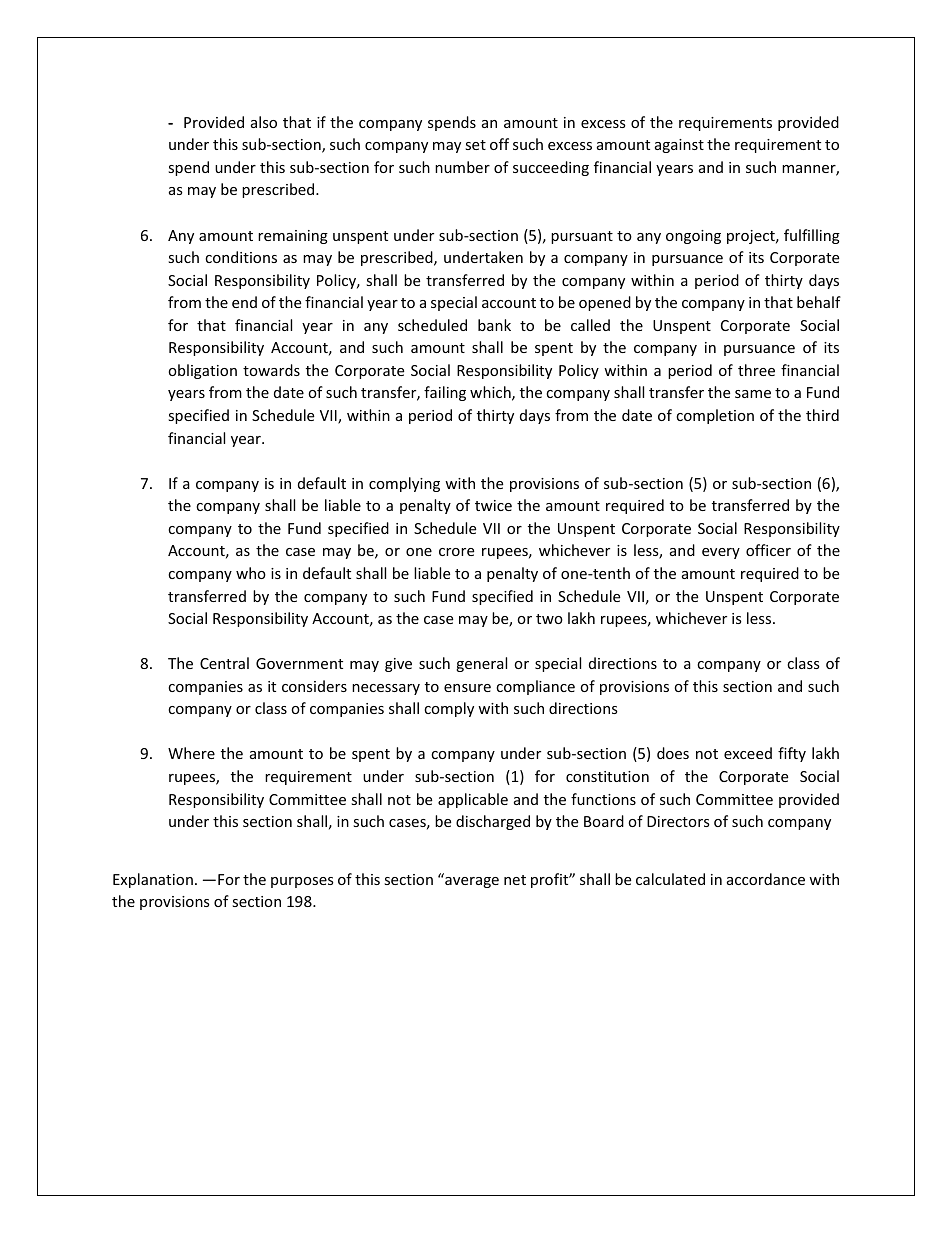 The image size is (952, 1233). What do you see at coordinates (819, 302) in the page?
I see `behalf` at bounding box center [819, 302].
